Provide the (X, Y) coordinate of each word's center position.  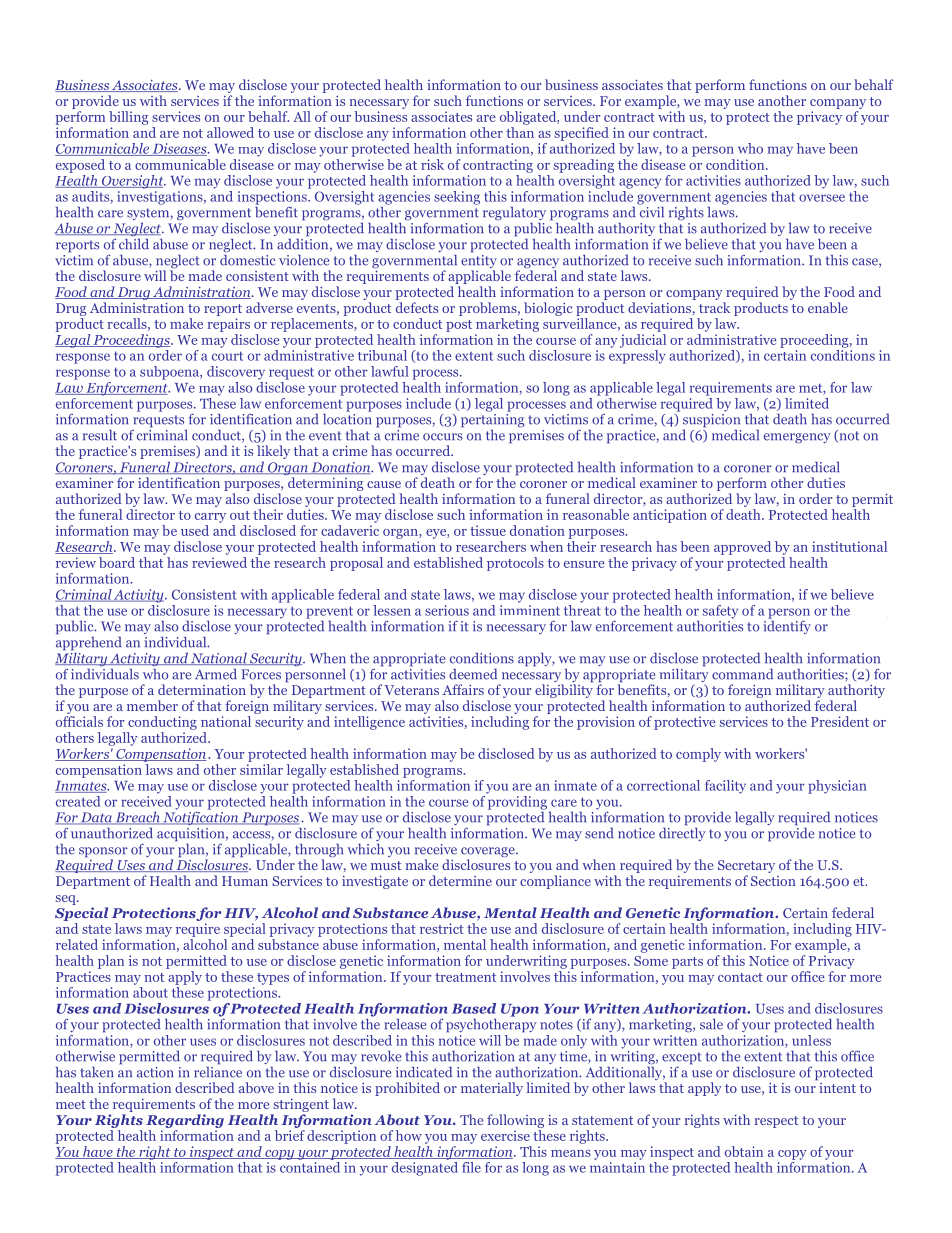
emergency (797, 438)
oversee (822, 198)
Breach (137, 818)
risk (432, 164)
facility (725, 787)
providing (517, 802)
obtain (744, 1151)
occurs (443, 437)
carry (210, 518)
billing (129, 118)
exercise (505, 1135)
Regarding (185, 1121)
